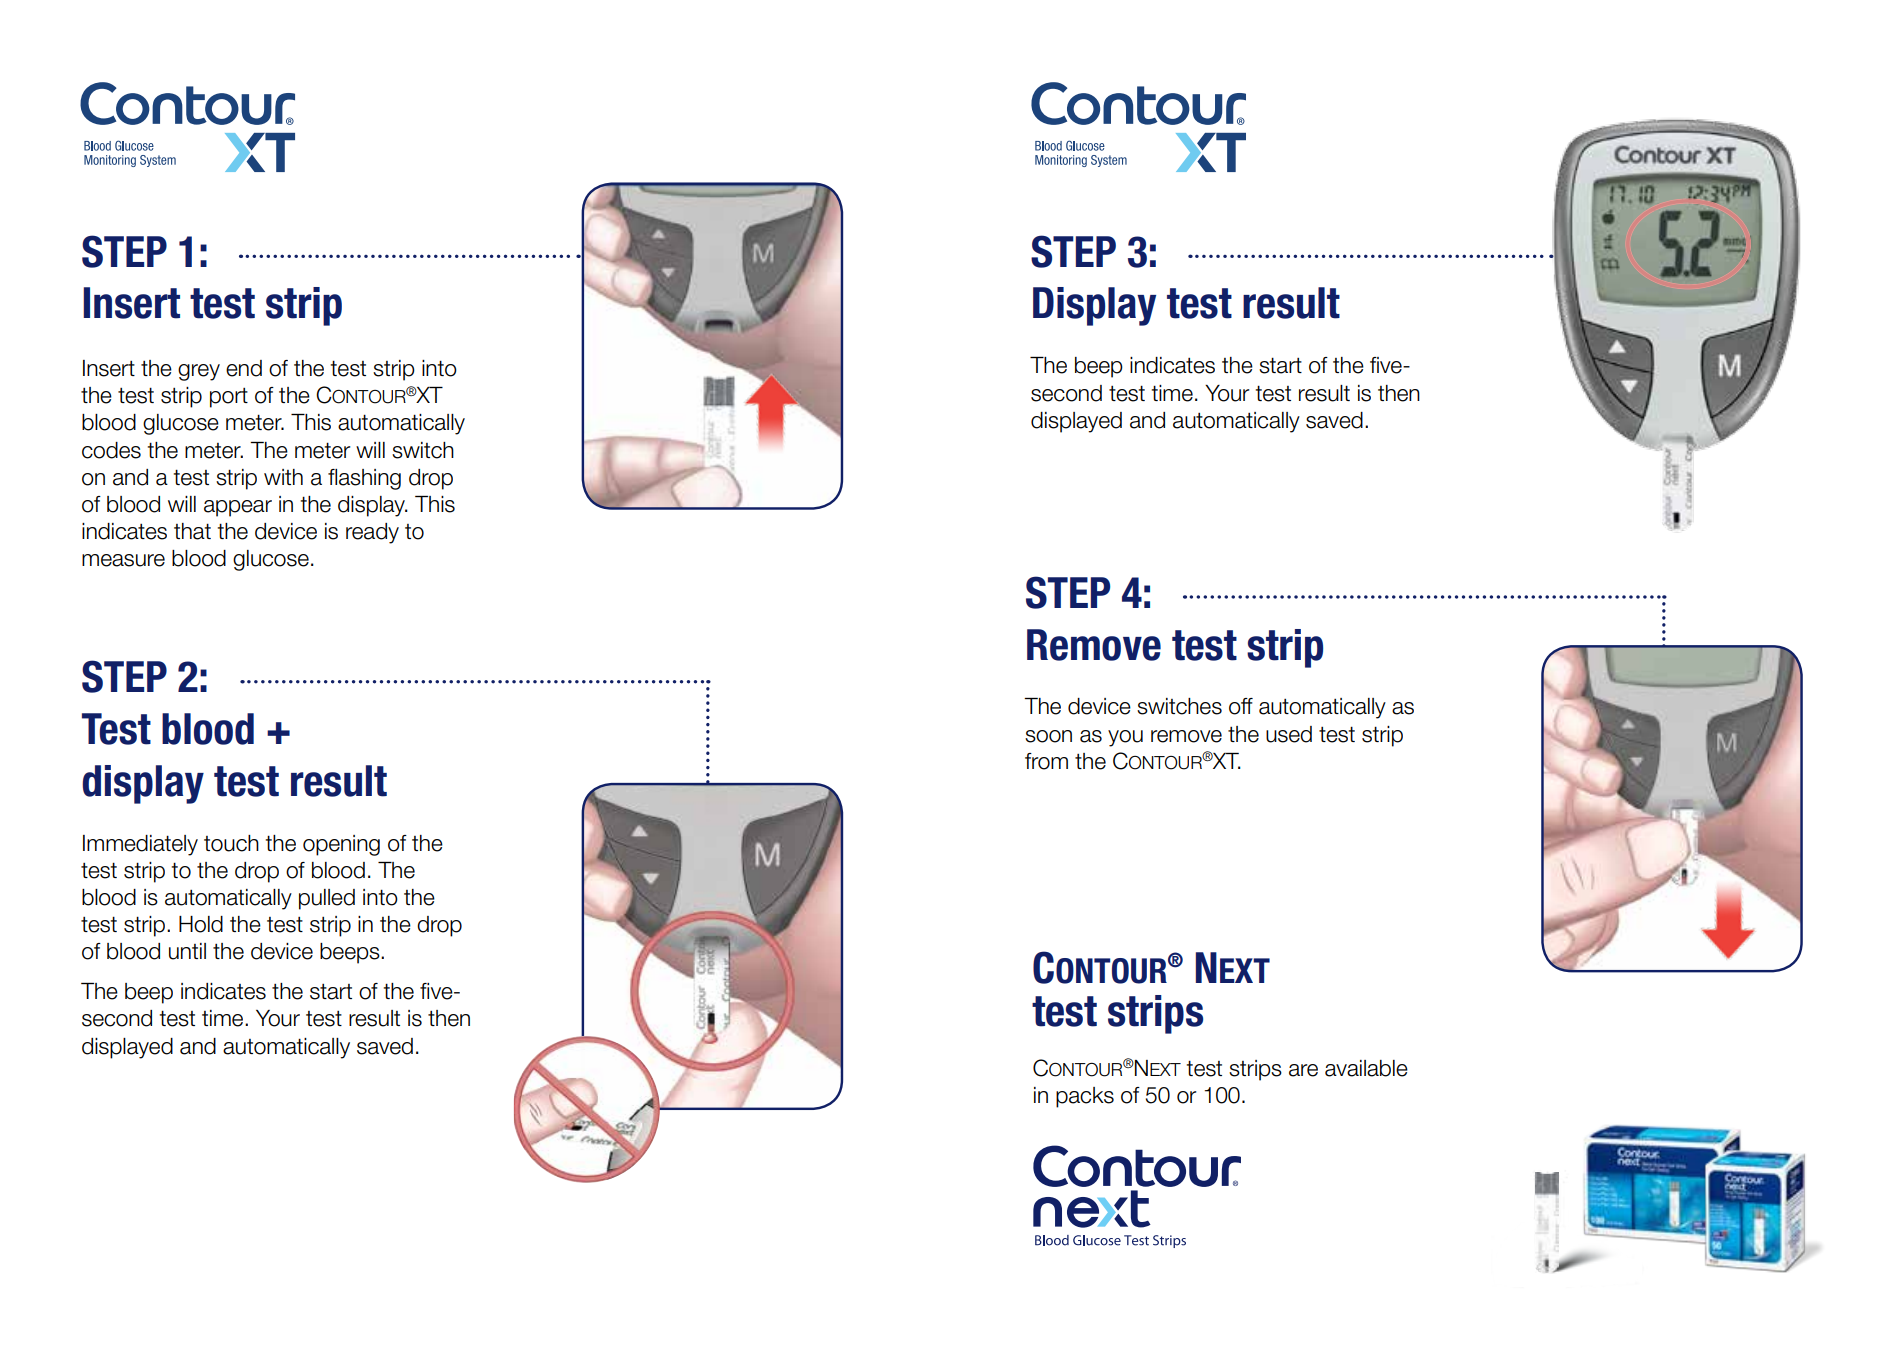 The width and height of the page is (1899, 1347). What do you see at coordinates (1046, 761) in the page?
I see `from` at bounding box center [1046, 761].
